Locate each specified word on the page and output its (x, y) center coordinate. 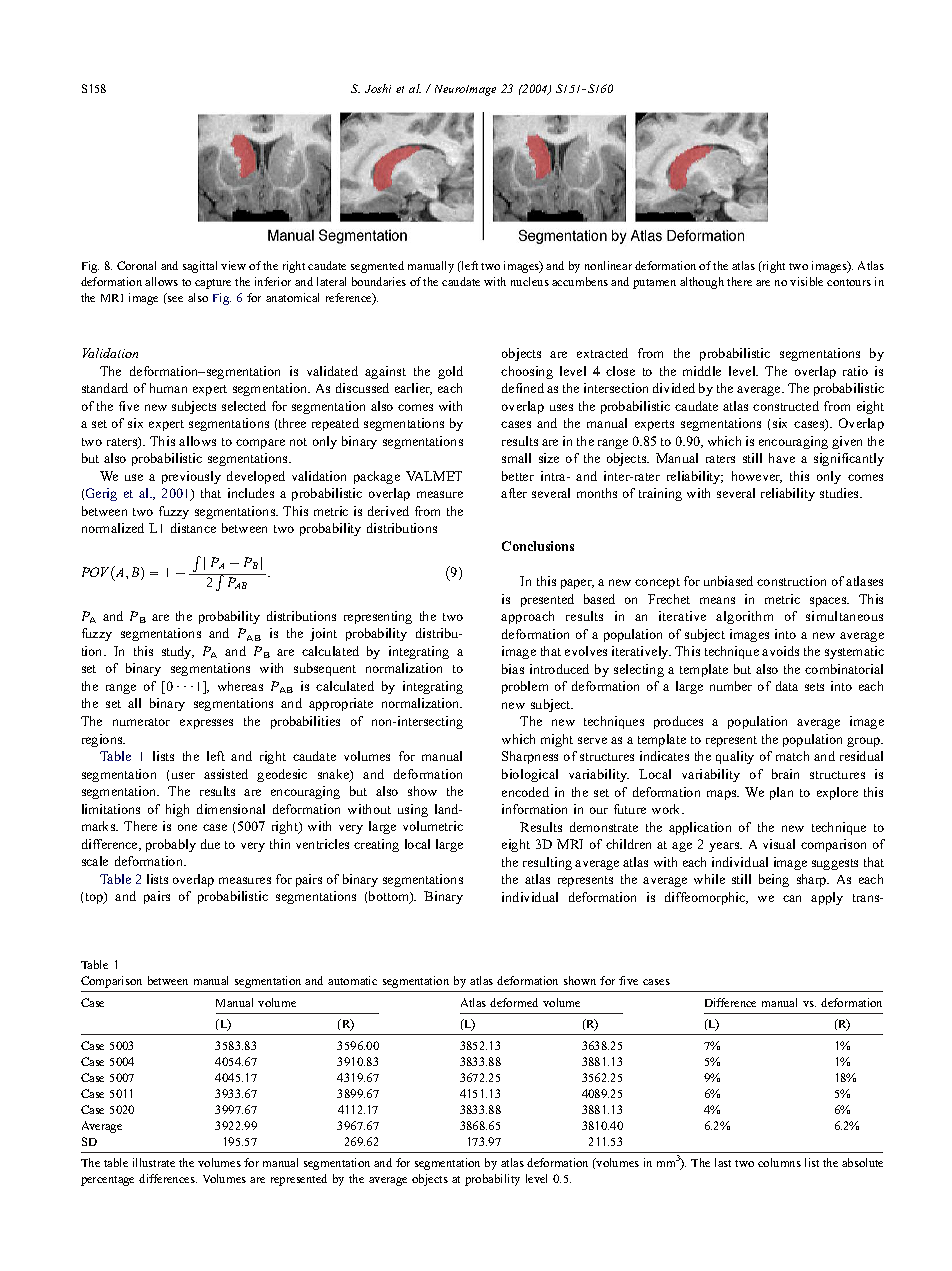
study (178, 652)
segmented (377, 267)
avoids (780, 651)
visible (806, 281)
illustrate (154, 1162)
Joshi (378, 88)
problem (525, 687)
